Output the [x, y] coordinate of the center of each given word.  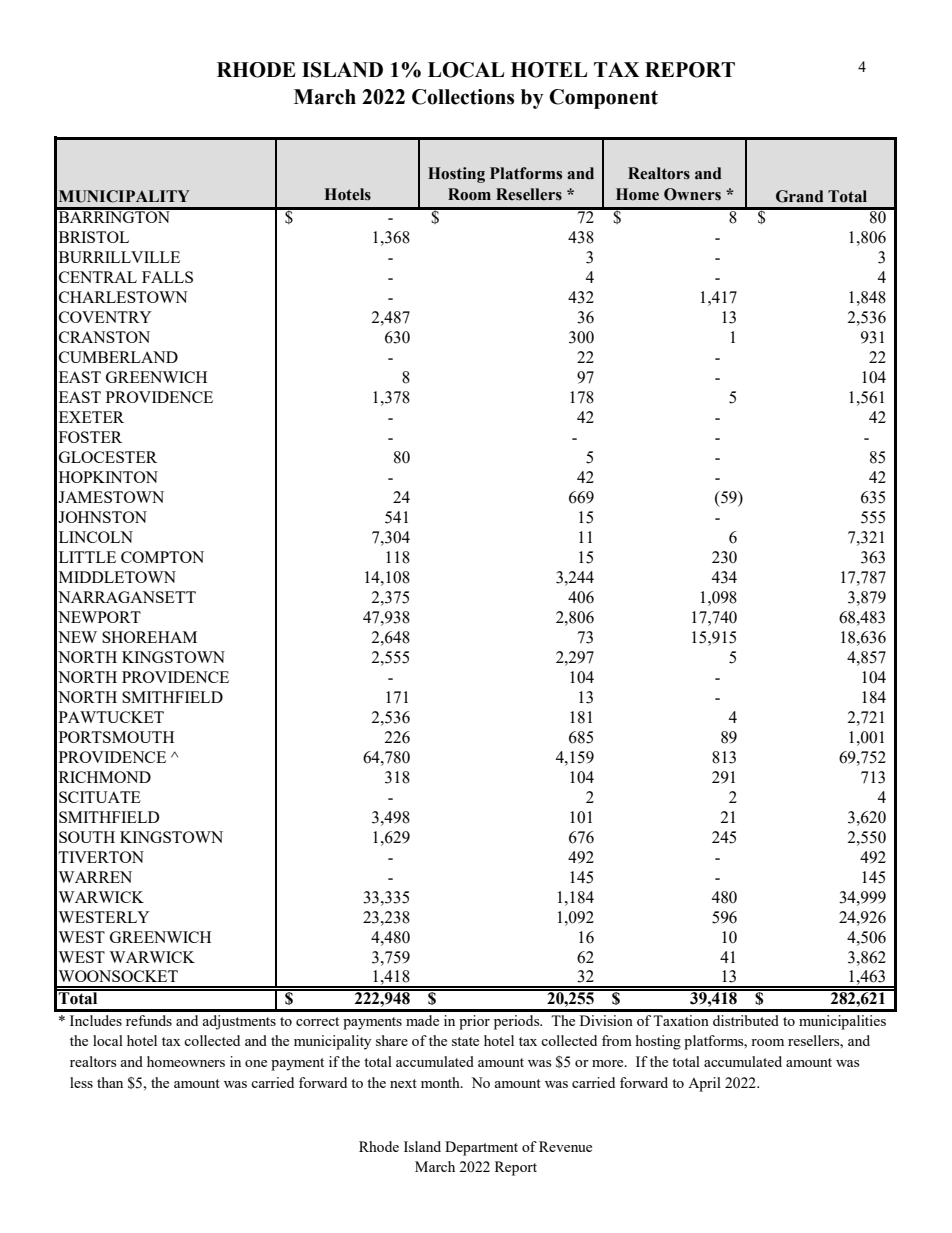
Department [481, 1148]
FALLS [167, 277]
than [110, 1082]
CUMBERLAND [118, 357]
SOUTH [87, 837]
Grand [800, 196]
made [422, 1020]
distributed [746, 1020]
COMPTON [162, 557]
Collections [463, 97]
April [704, 1084]
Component [603, 99]
